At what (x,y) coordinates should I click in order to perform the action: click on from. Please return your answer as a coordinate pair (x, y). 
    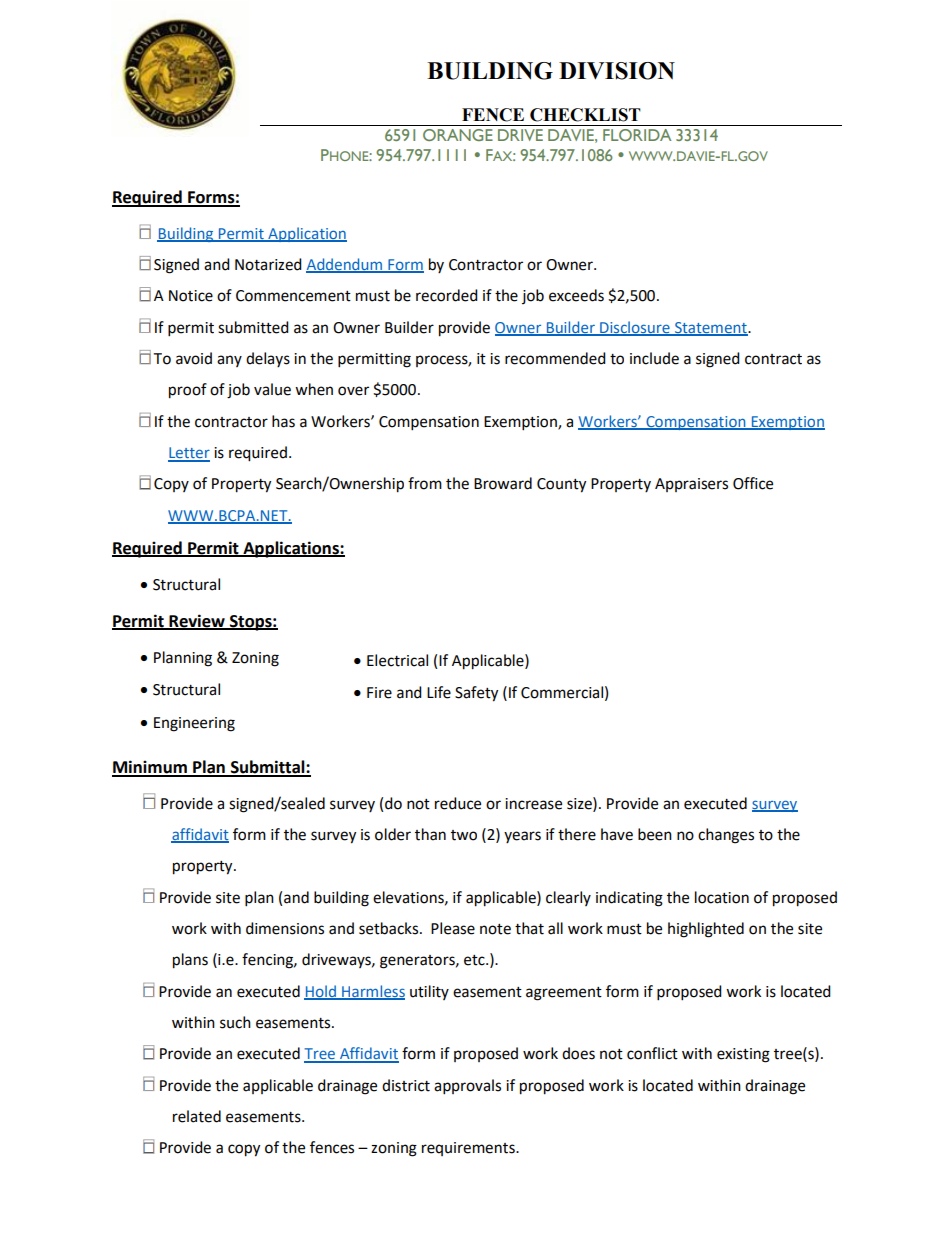
    Looking at the image, I should click on (425, 483).
